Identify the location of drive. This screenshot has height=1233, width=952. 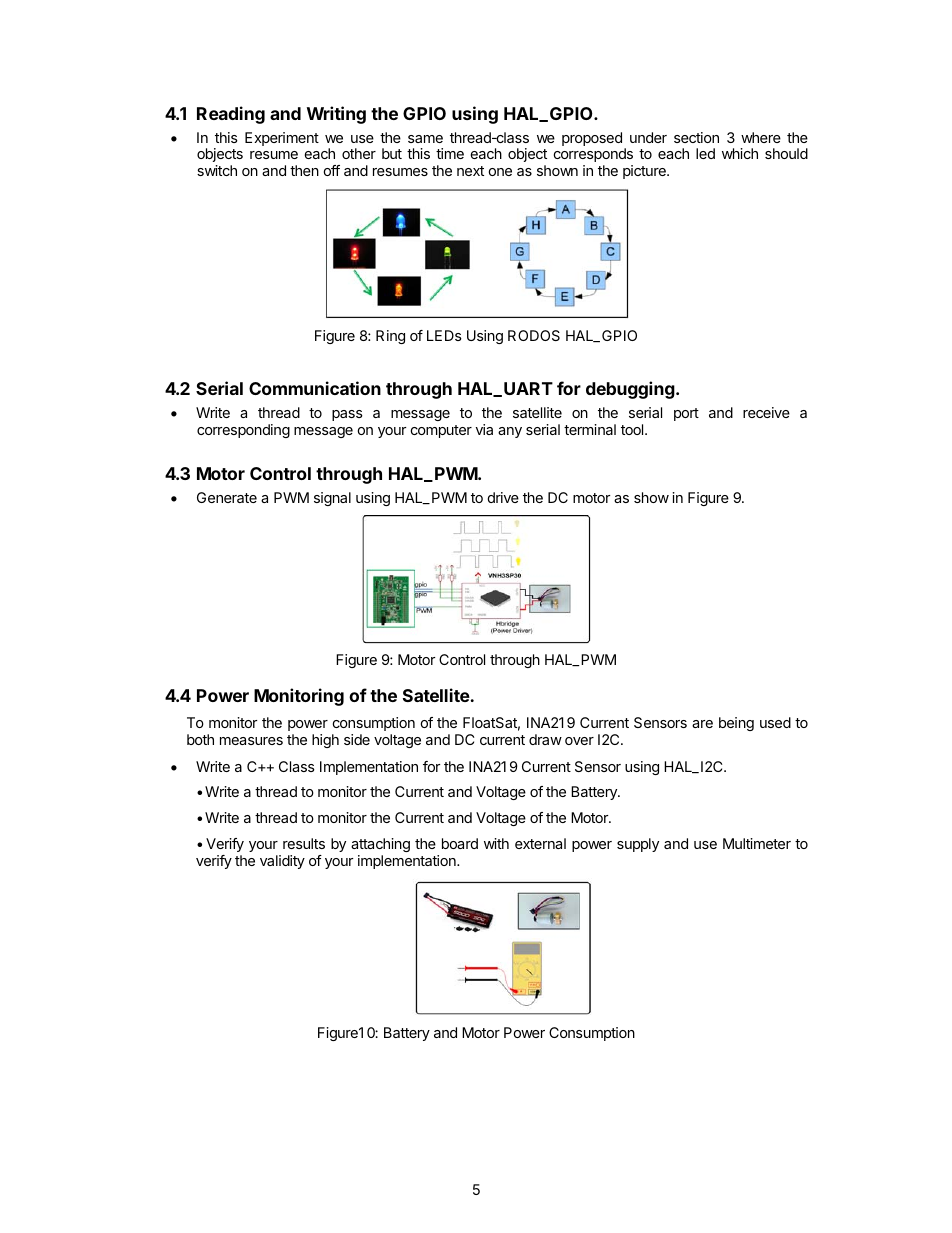
(503, 497).
